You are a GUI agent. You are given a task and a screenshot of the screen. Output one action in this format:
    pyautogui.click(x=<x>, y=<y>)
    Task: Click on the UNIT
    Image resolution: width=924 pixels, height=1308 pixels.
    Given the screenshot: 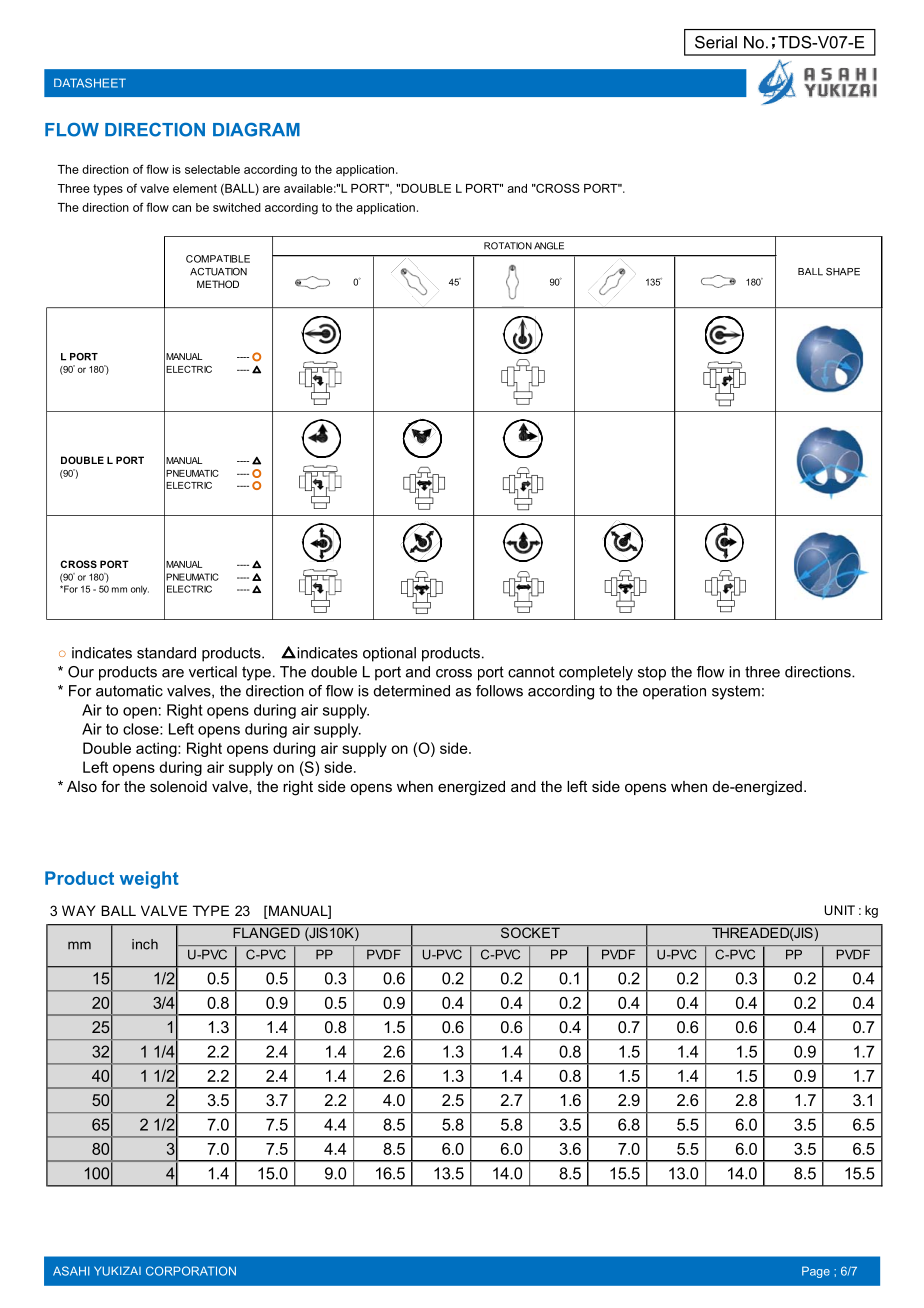 What is the action you would take?
    pyautogui.click(x=839, y=910)
